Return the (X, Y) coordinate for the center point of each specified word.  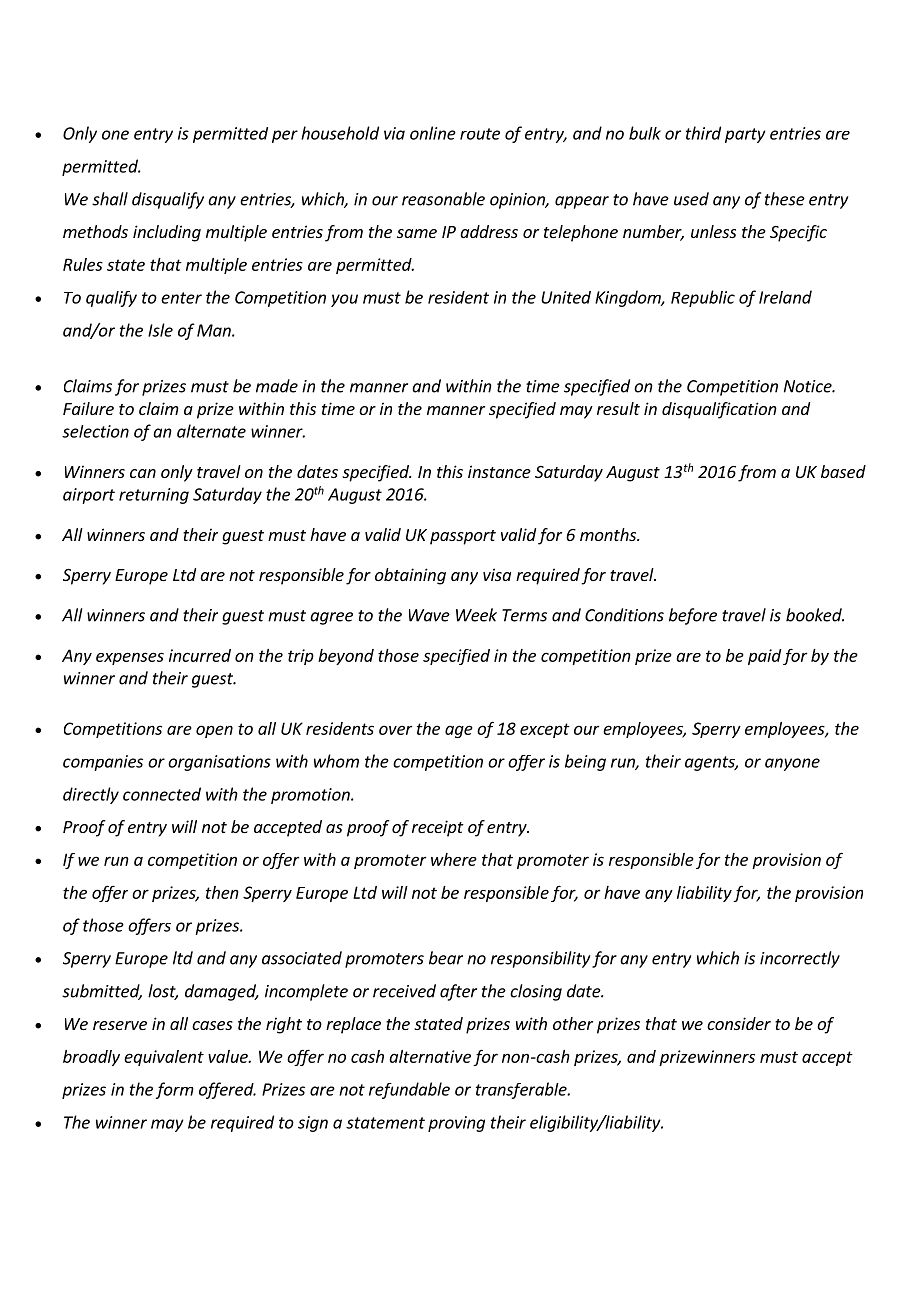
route (480, 134)
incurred (200, 655)
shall (110, 199)
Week (476, 615)
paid (764, 657)
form (174, 1090)
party (745, 135)
